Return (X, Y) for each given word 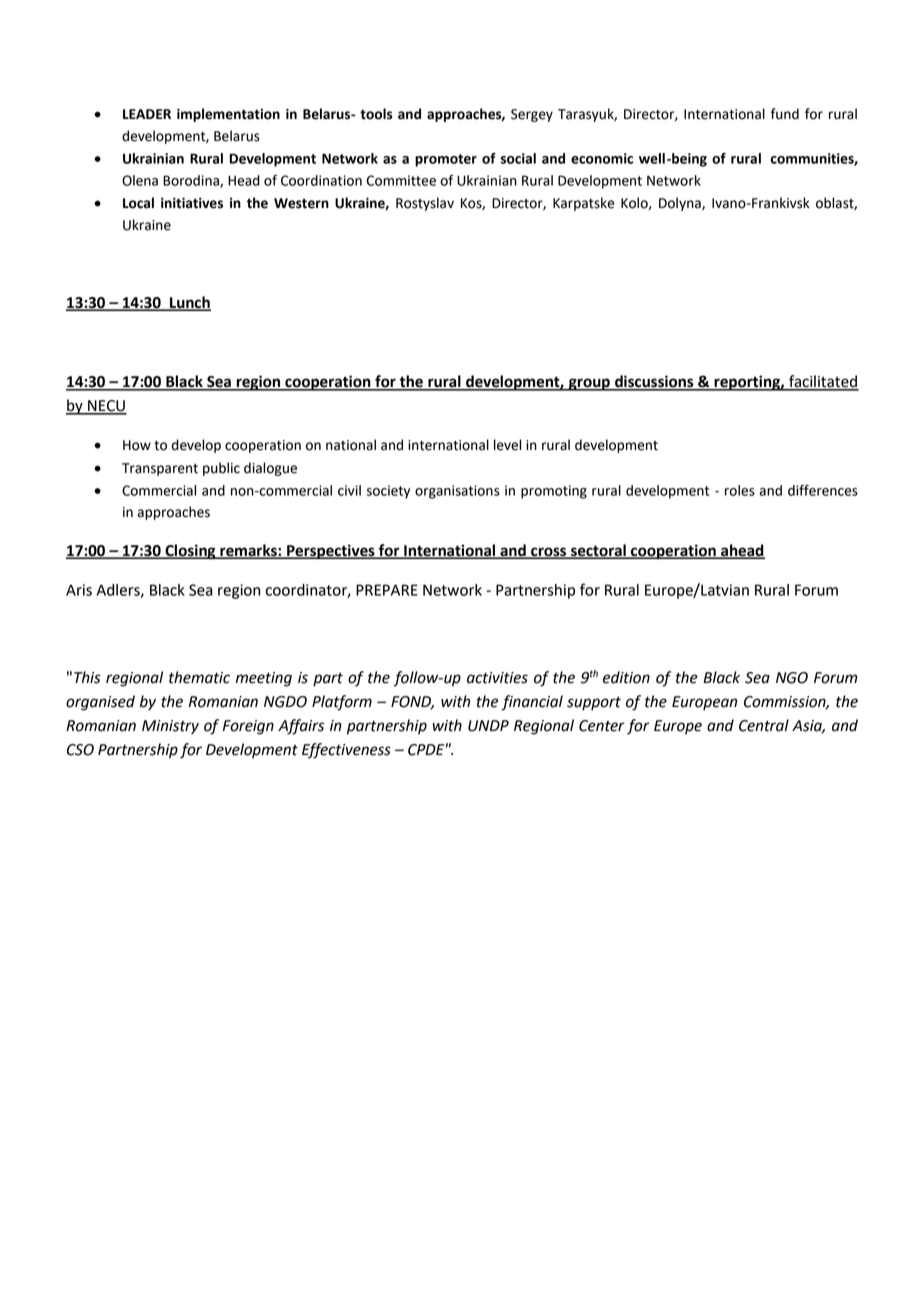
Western (301, 203)
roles (740, 490)
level (507, 445)
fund (785, 114)
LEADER (147, 114)
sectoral (598, 551)
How (137, 445)
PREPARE (387, 590)
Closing (190, 552)
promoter (446, 160)
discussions (654, 382)
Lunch (189, 303)
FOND (412, 703)
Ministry (170, 727)
